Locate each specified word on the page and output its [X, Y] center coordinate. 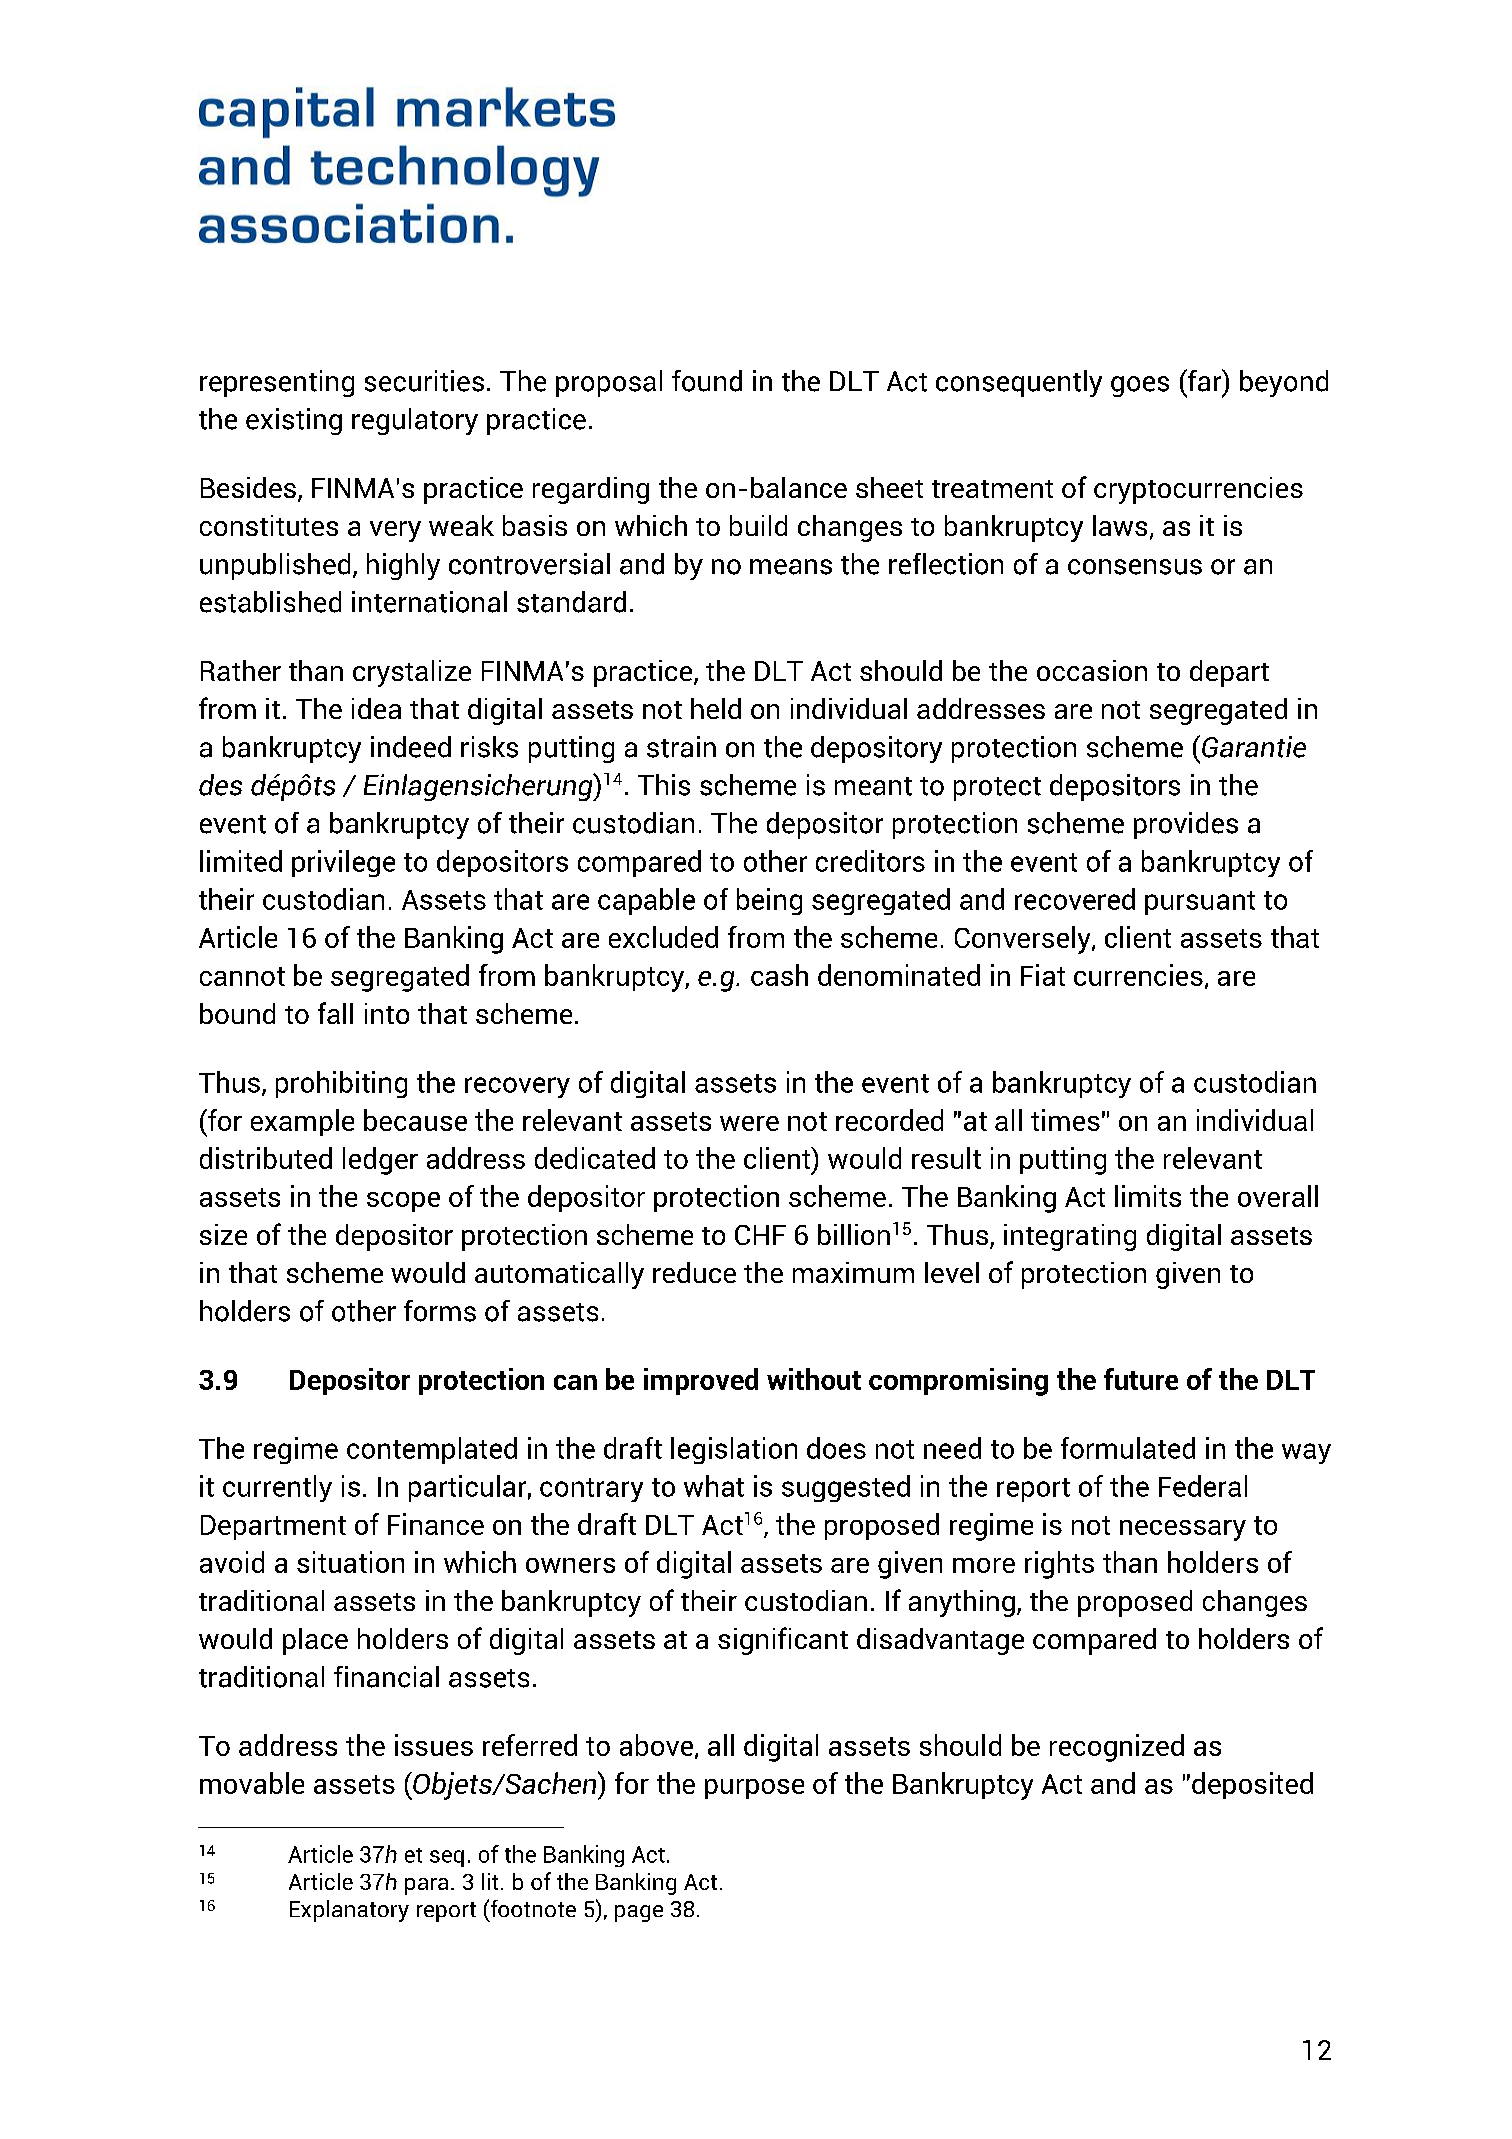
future [1141, 1379]
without [814, 1379]
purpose [754, 1789]
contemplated [432, 1450]
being [769, 901]
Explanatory [349, 1911]
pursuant [1200, 903]
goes [1140, 386]
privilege [343, 863]
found [707, 381]
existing [294, 421]
